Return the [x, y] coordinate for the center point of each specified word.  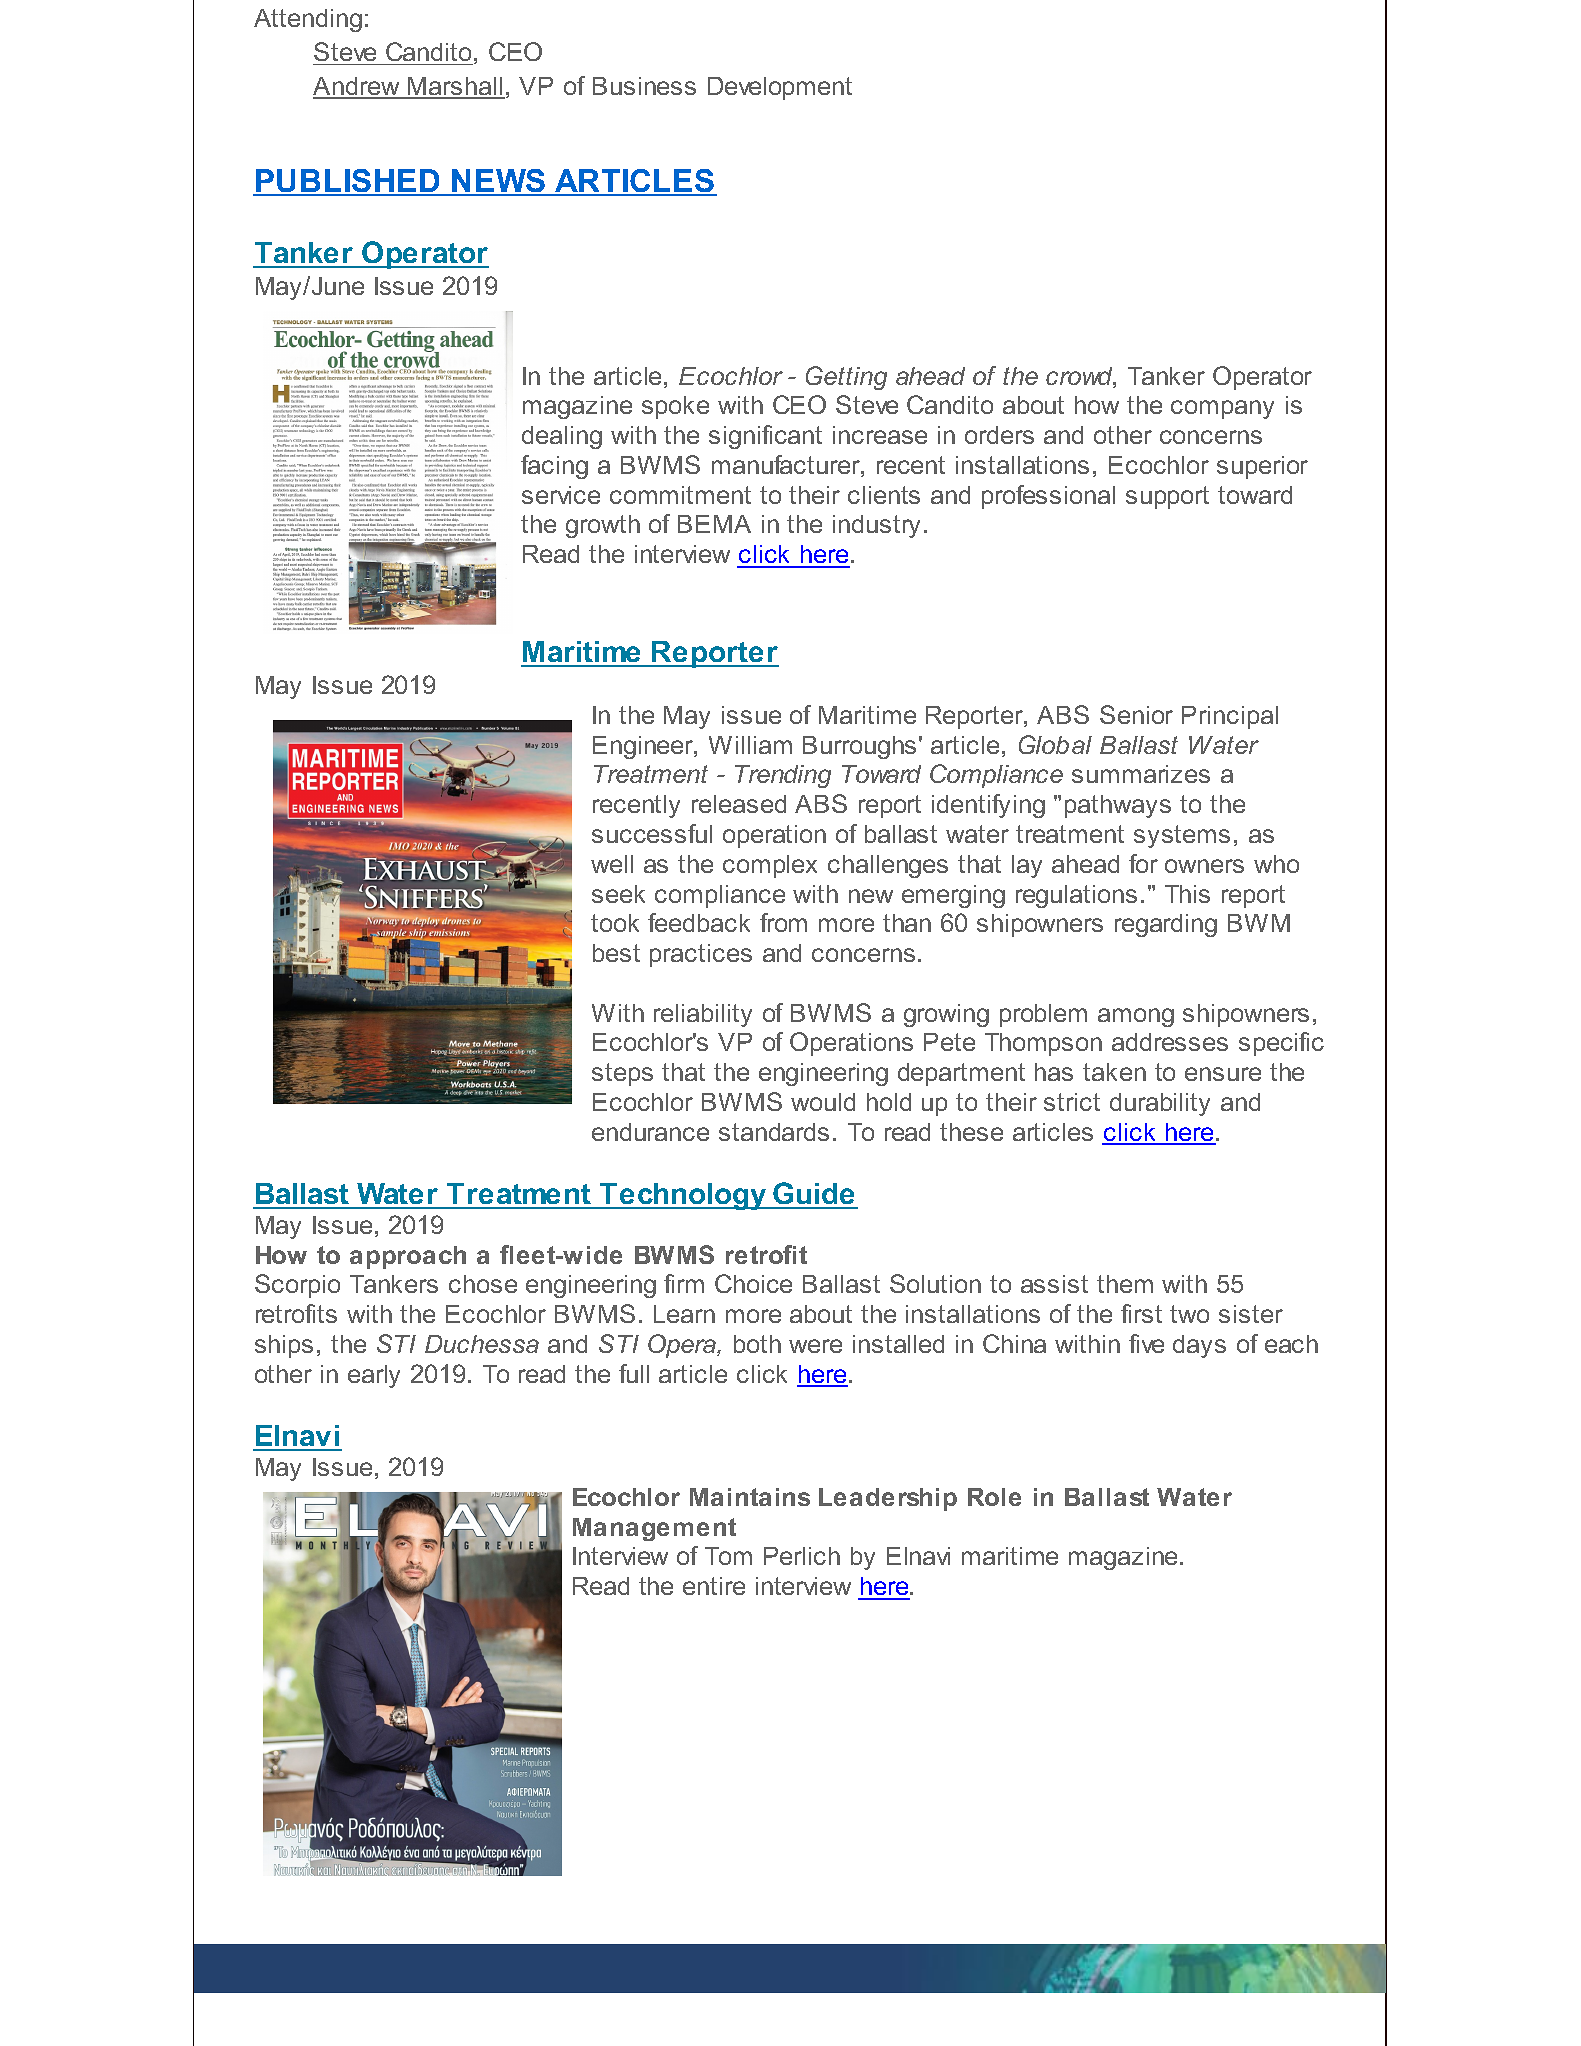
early [374, 1376]
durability [1160, 1104]
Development [780, 88]
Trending [783, 776]
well [612, 864]
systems [1182, 836]
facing [554, 467]
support [1167, 497]
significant [765, 437]
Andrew [357, 87]
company [1222, 409]
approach [408, 1257]
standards [774, 1132]
